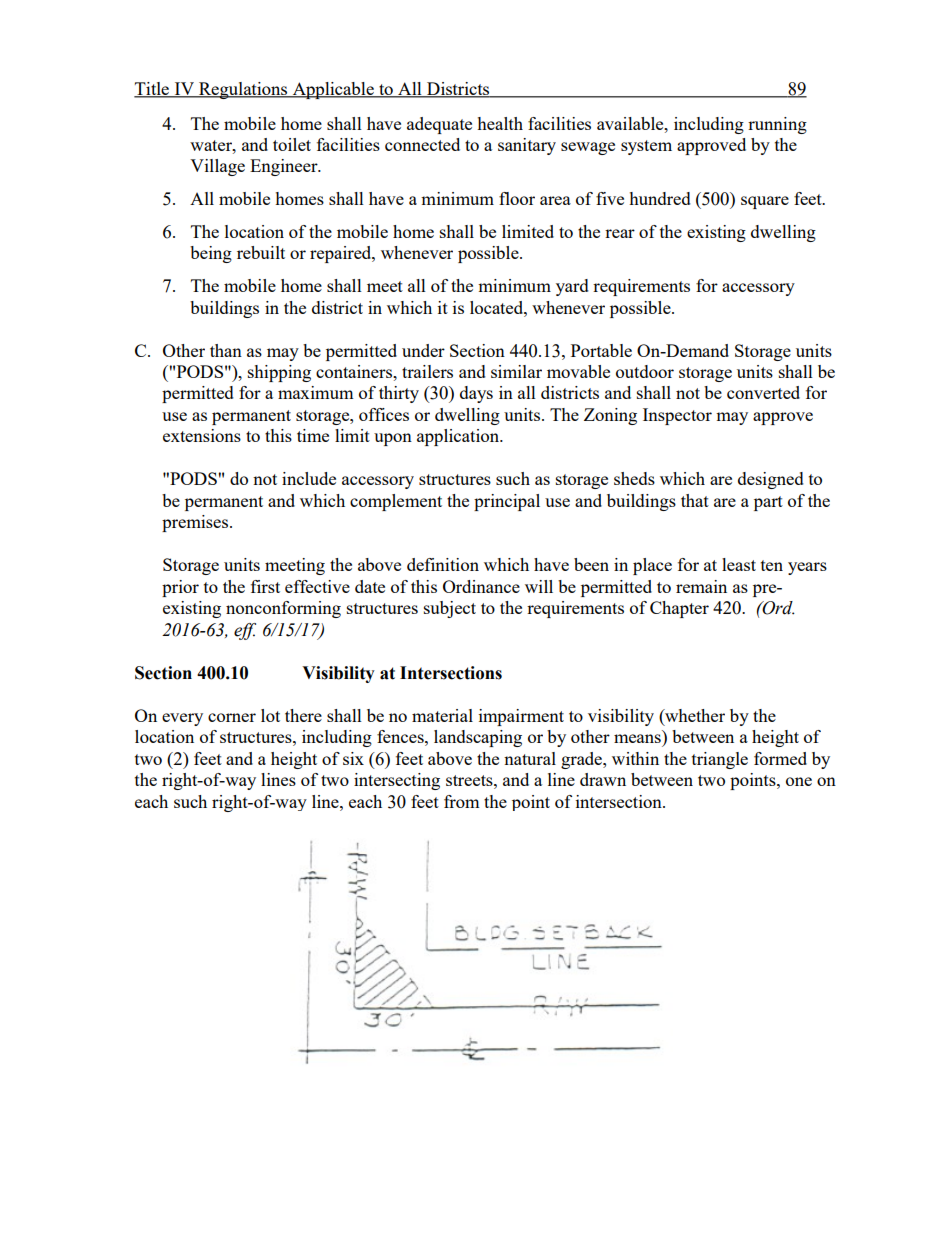  I want to click on subject, so click(450, 609).
